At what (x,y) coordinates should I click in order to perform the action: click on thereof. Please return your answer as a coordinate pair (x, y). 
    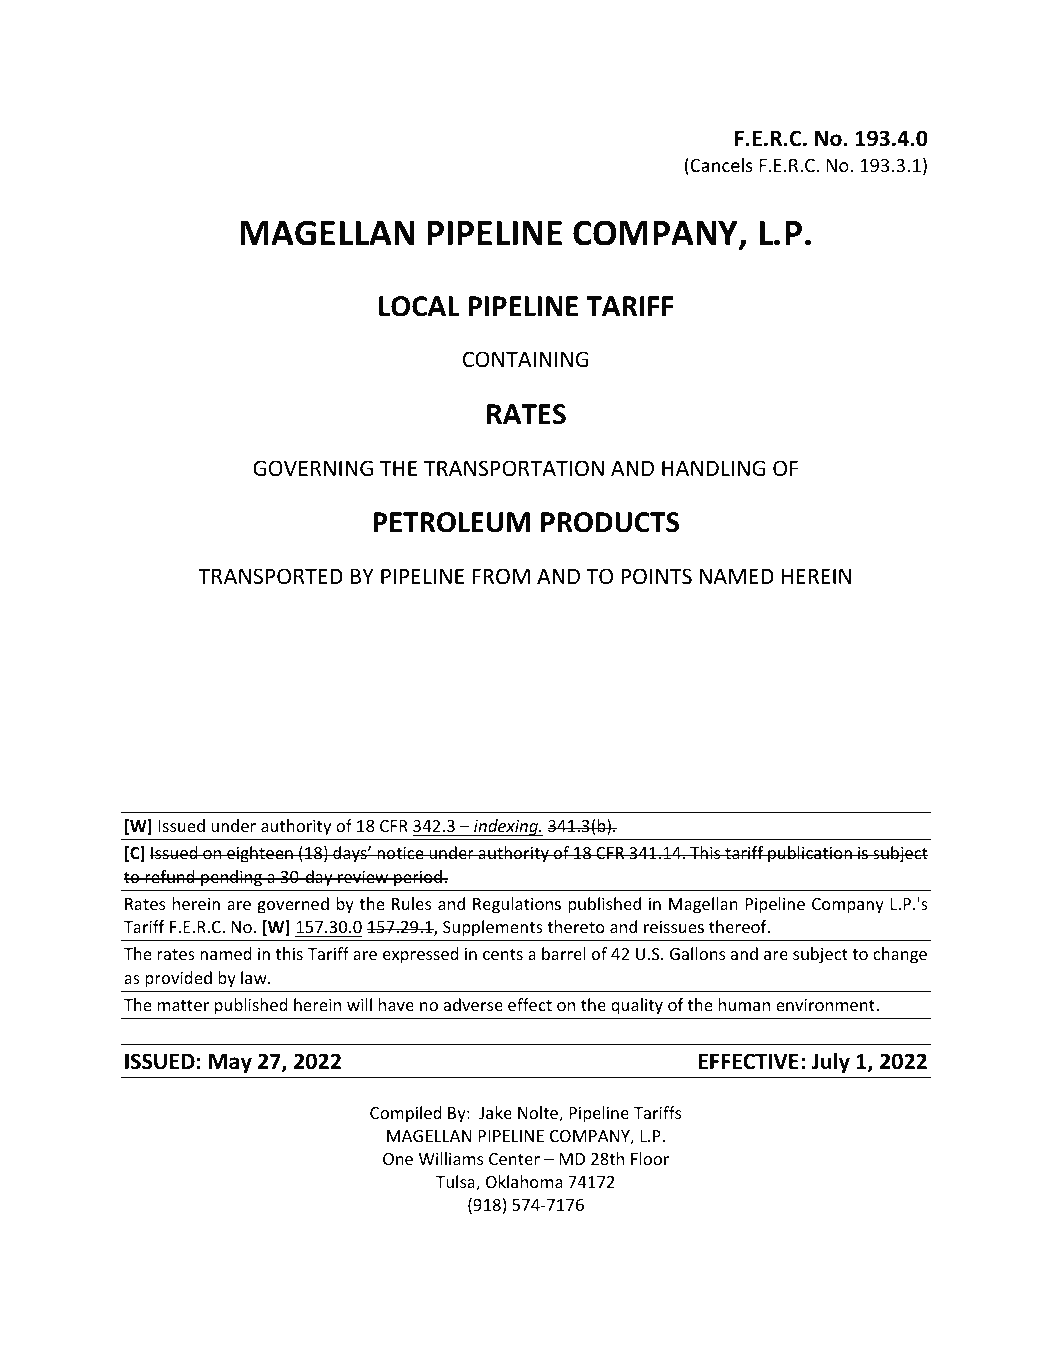
    Looking at the image, I should click on (739, 926).
